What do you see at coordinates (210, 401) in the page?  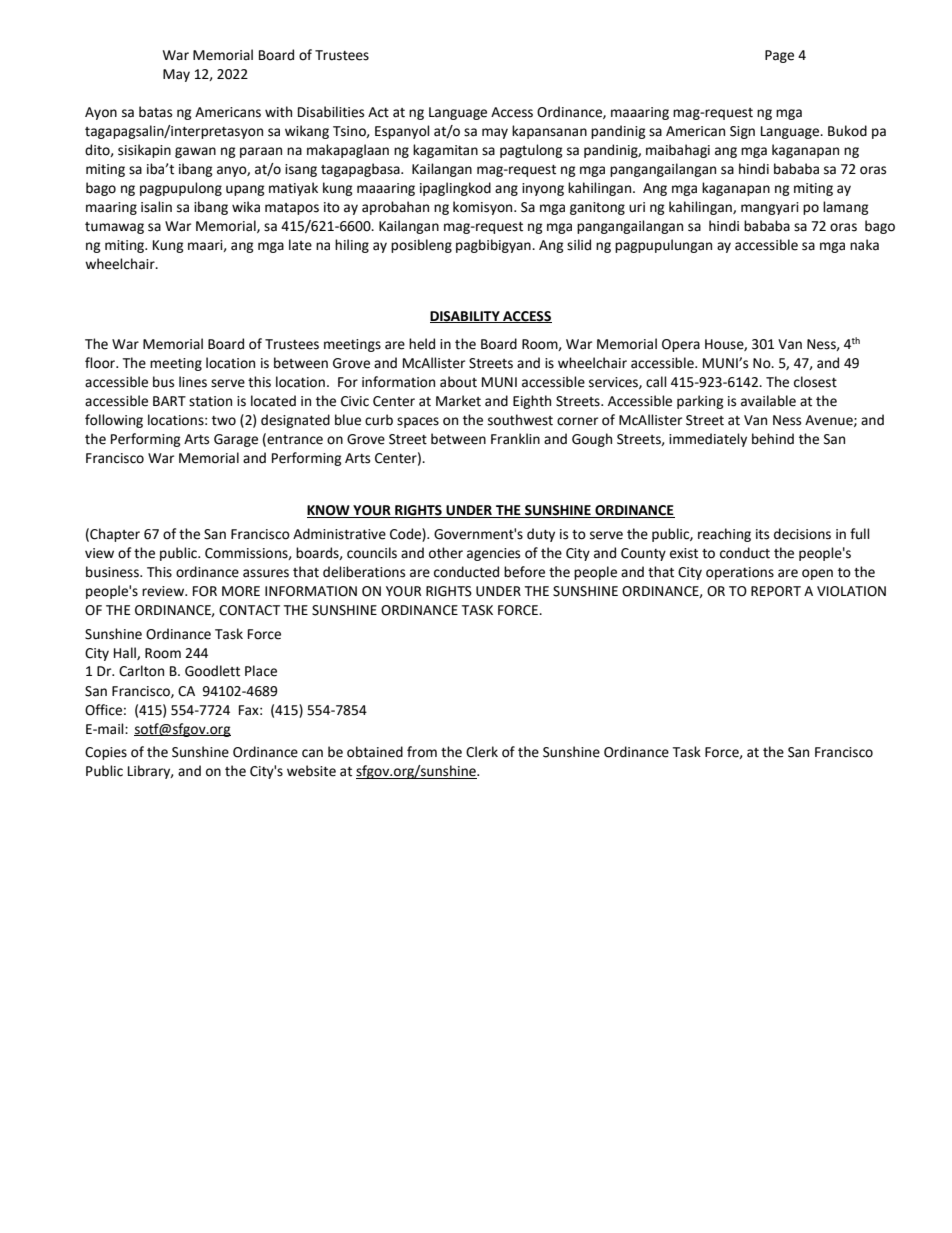 I see `station` at bounding box center [210, 401].
